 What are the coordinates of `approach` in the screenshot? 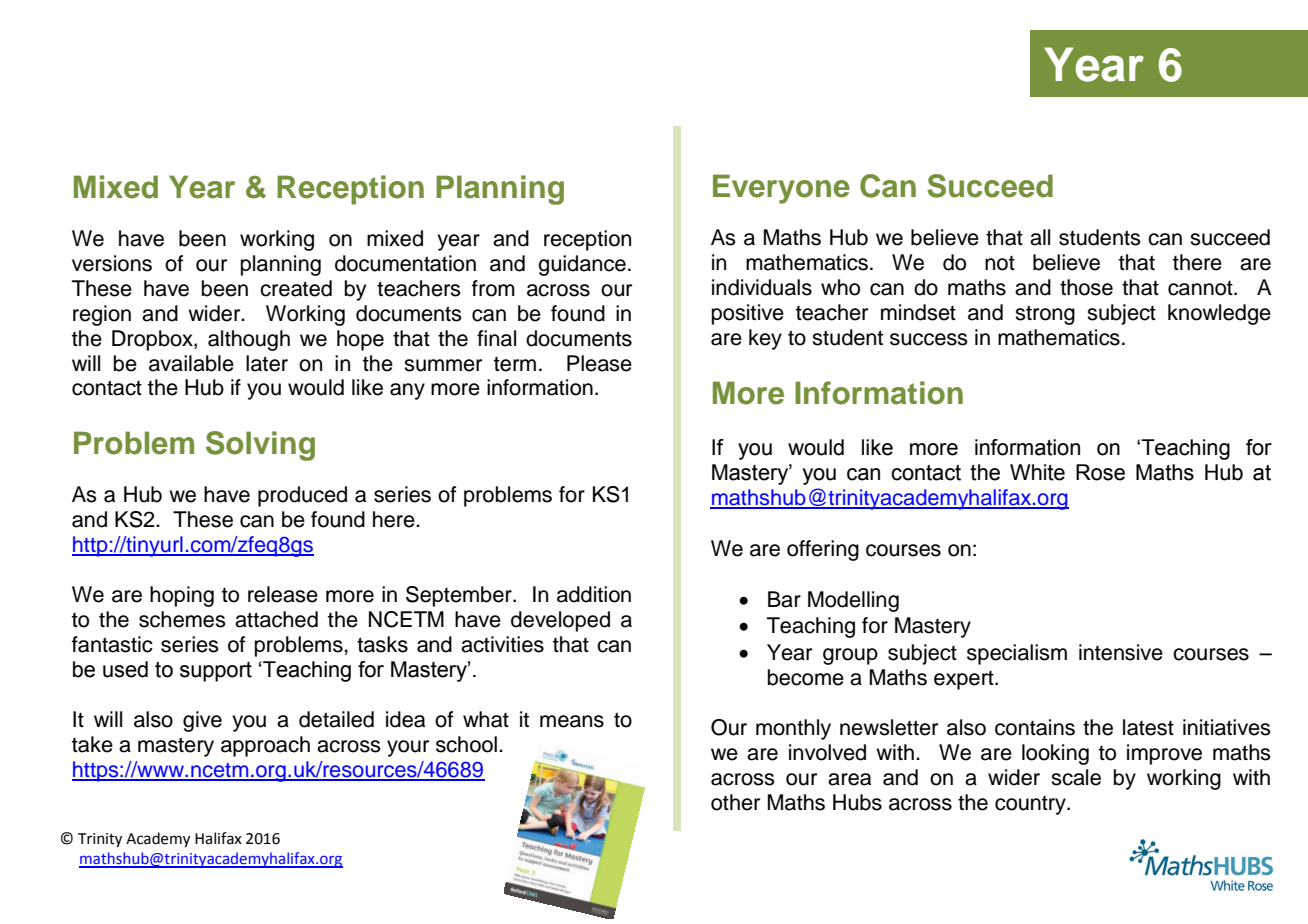 It's located at (265, 746).
